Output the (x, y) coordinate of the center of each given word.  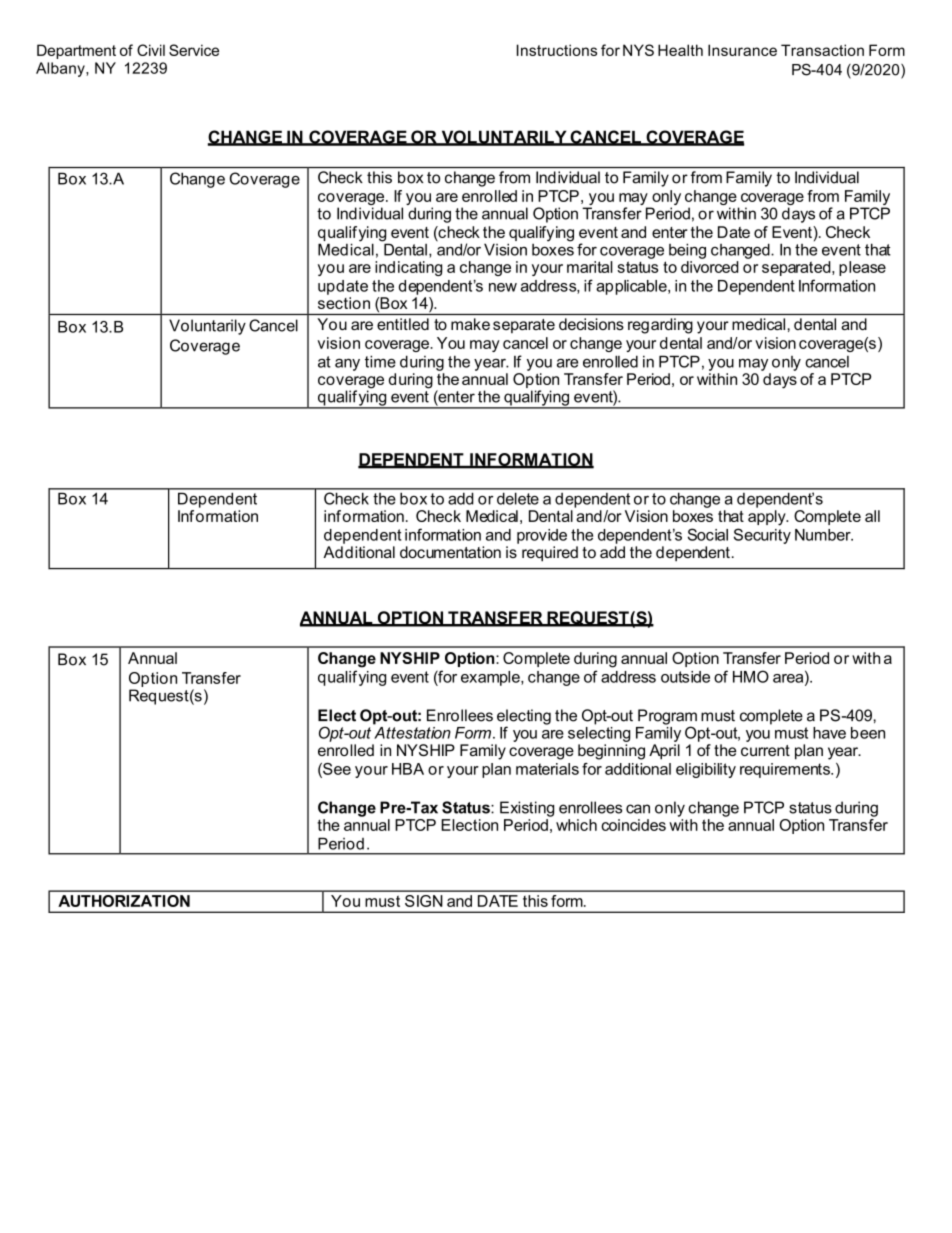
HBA (408, 769)
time (380, 361)
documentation (450, 552)
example (491, 678)
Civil (151, 50)
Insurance (742, 50)
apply (768, 518)
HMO (751, 676)
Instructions (557, 50)
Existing (527, 809)
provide (542, 536)
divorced (710, 267)
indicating (408, 268)
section (344, 303)
